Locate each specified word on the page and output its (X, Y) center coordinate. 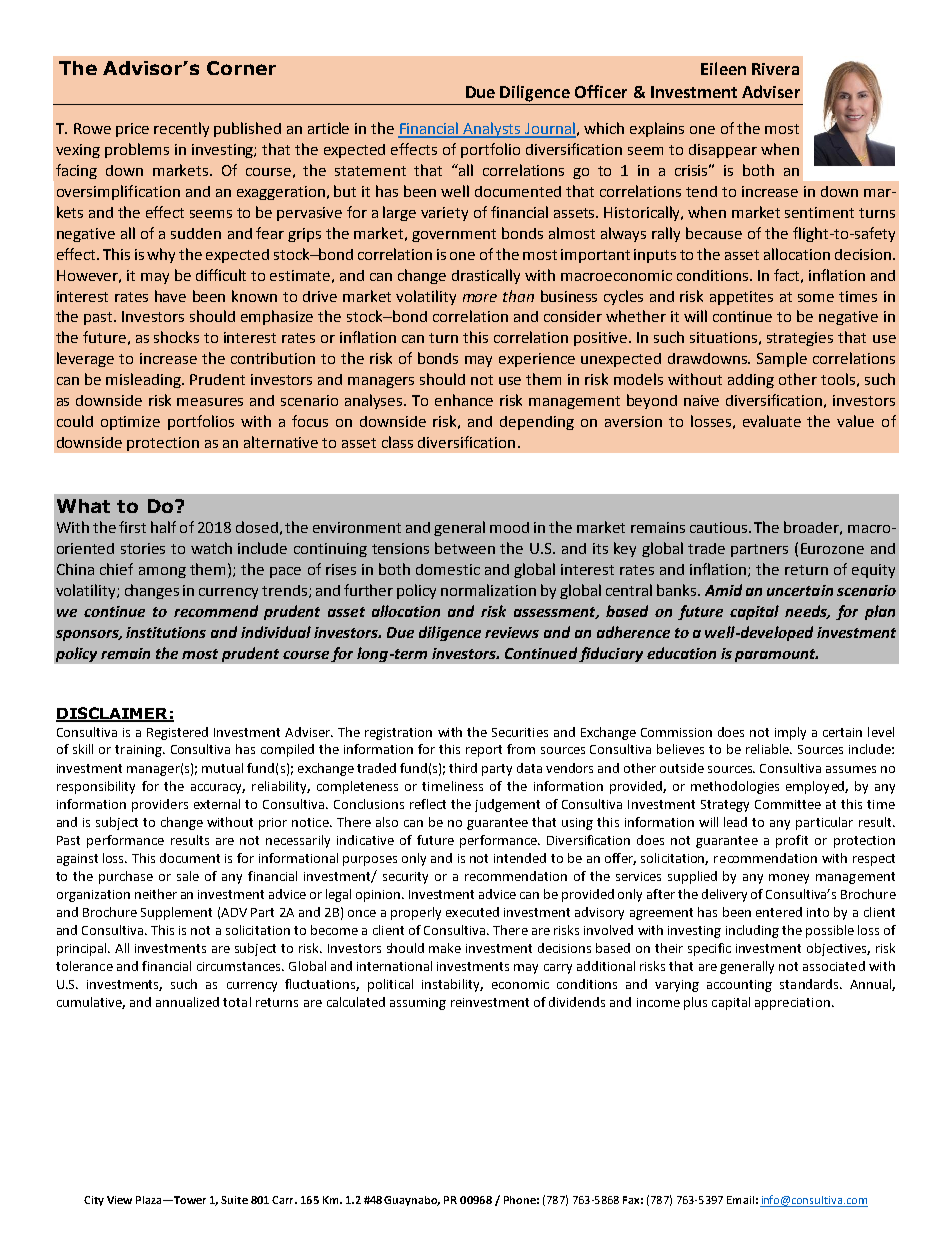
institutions (166, 632)
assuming (418, 1004)
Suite (234, 1200)
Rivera (775, 69)
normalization (488, 590)
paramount (776, 655)
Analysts (493, 130)
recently (181, 129)
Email (740, 1200)
